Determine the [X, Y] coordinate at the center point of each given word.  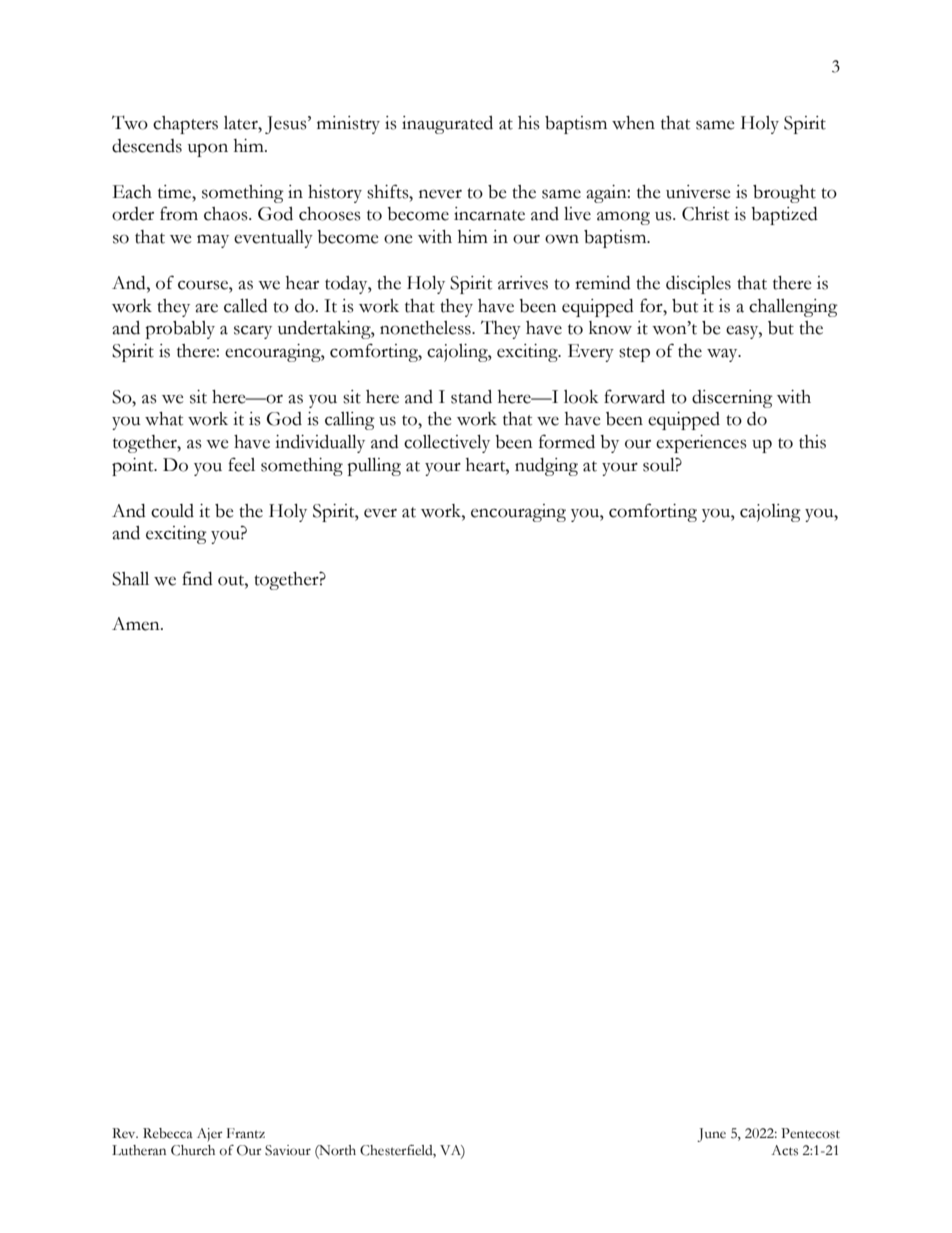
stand [471, 397]
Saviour [288, 1150]
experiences [701, 444]
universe [698, 192]
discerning [732, 399]
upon [208, 150]
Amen [137, 624]
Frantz [246, 1133]
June [711, 1135]
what [164, 419]
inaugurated [447, 125]
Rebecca [168, 1133]
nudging [546, 467]
